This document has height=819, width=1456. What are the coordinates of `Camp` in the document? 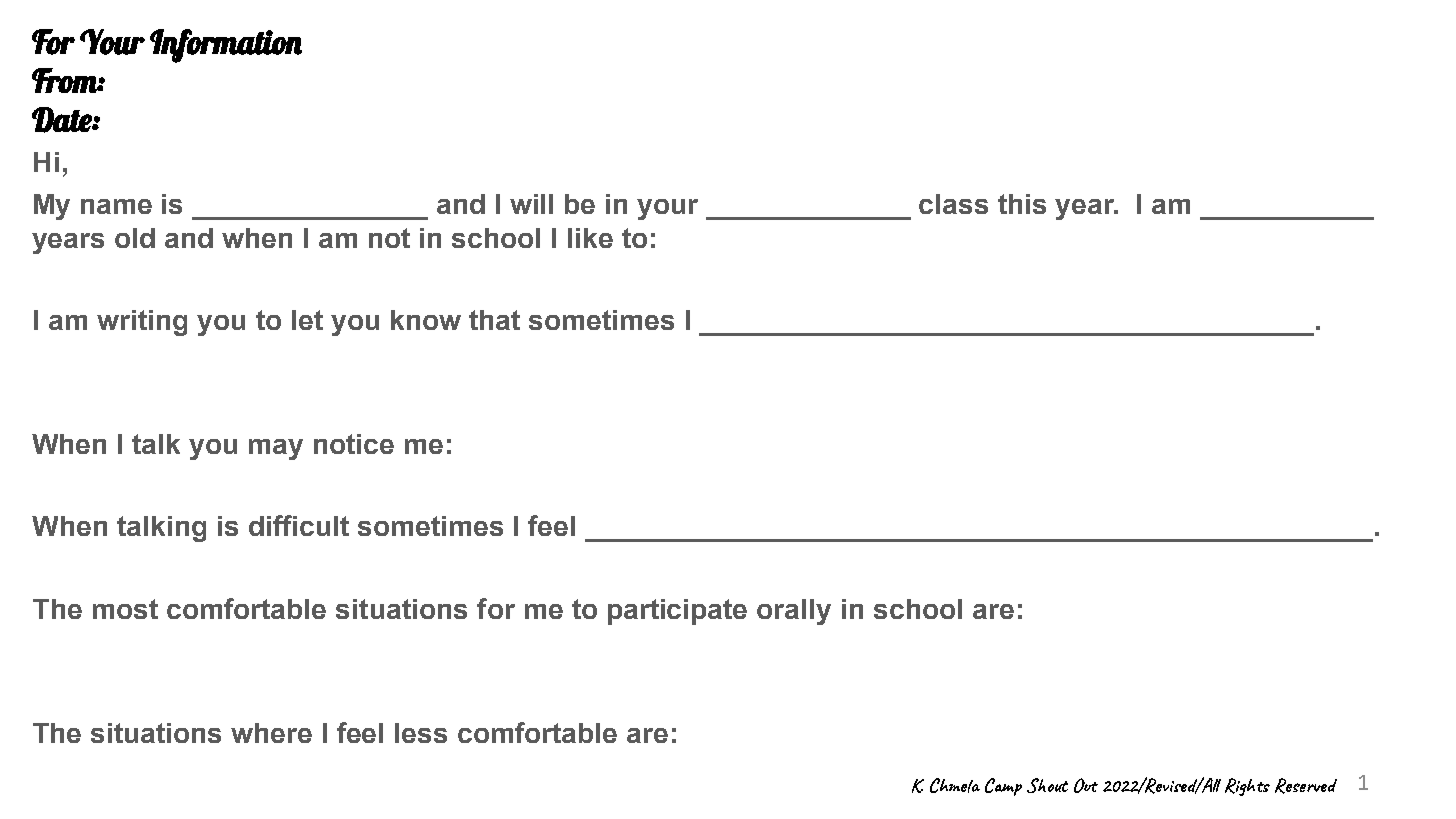 It's located at (1003, 787).
